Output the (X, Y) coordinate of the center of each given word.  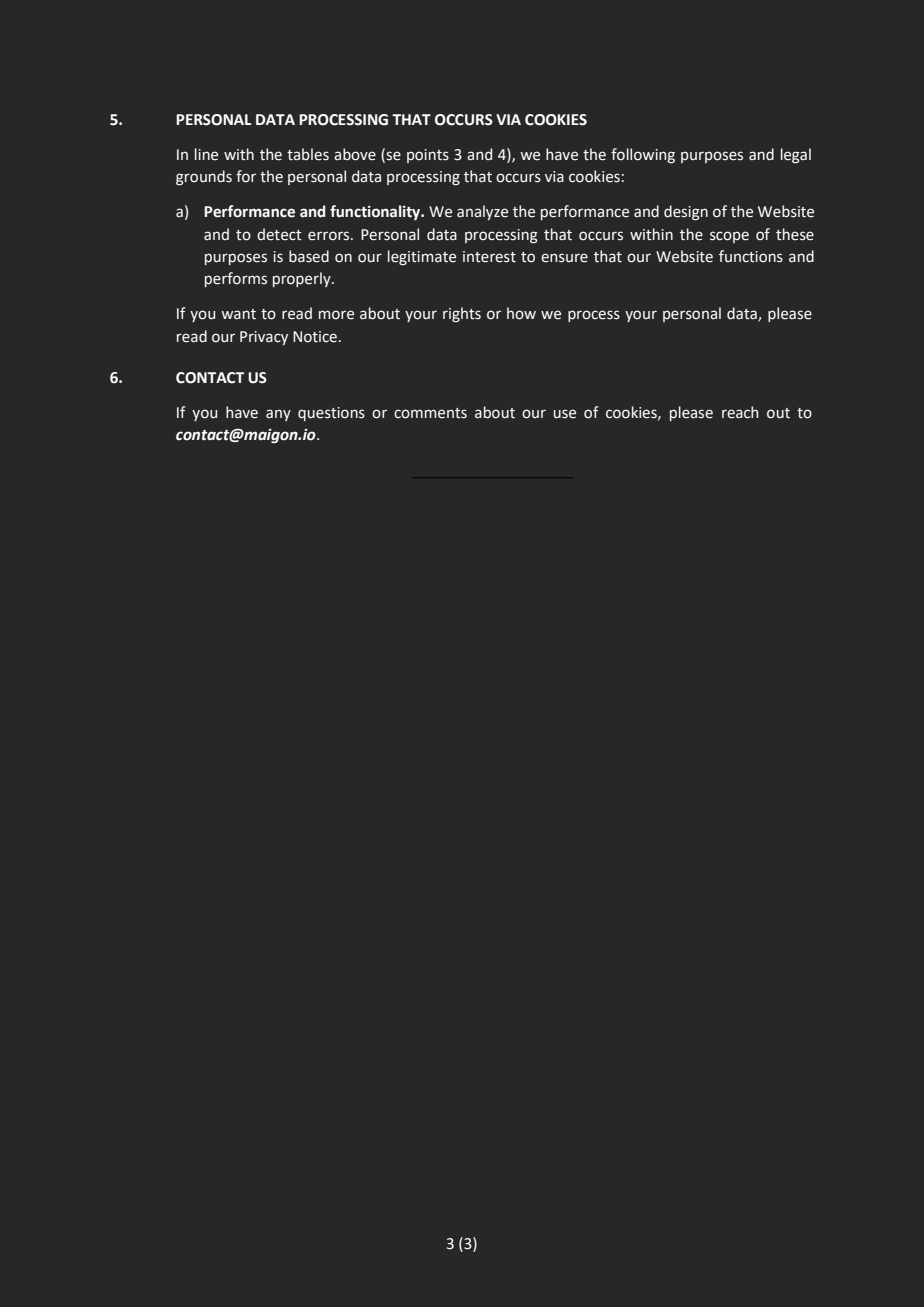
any (278, 415)
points (428, 156)
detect (279, 234)
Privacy (264, 338)
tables (308, 154)
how (521, 313)
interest (489, 257)
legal (796, 156)
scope (729, 237)
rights (462, 314)
